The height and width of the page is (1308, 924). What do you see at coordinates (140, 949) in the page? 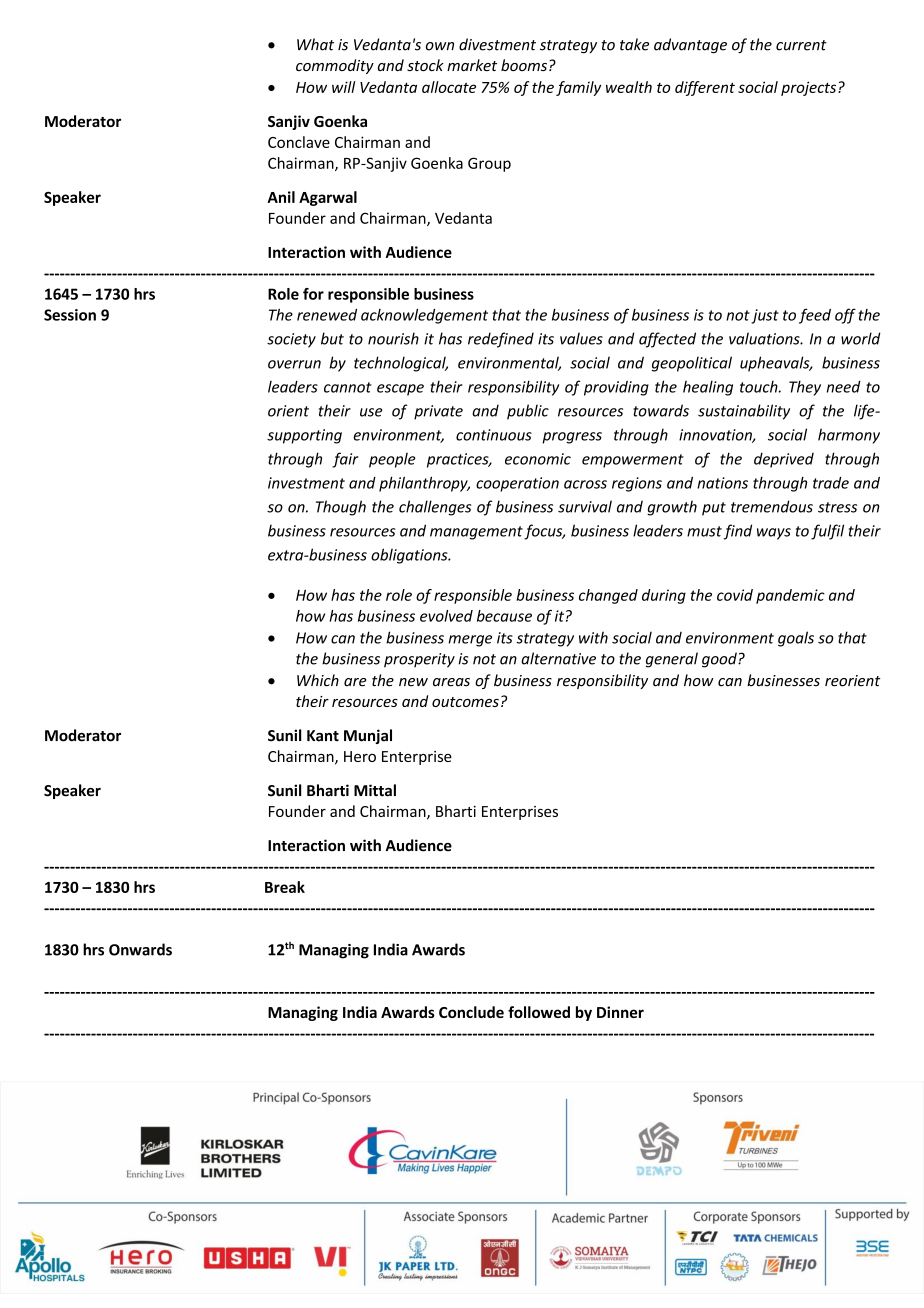
I see `Onwards` at bounding box center [140, 949].
